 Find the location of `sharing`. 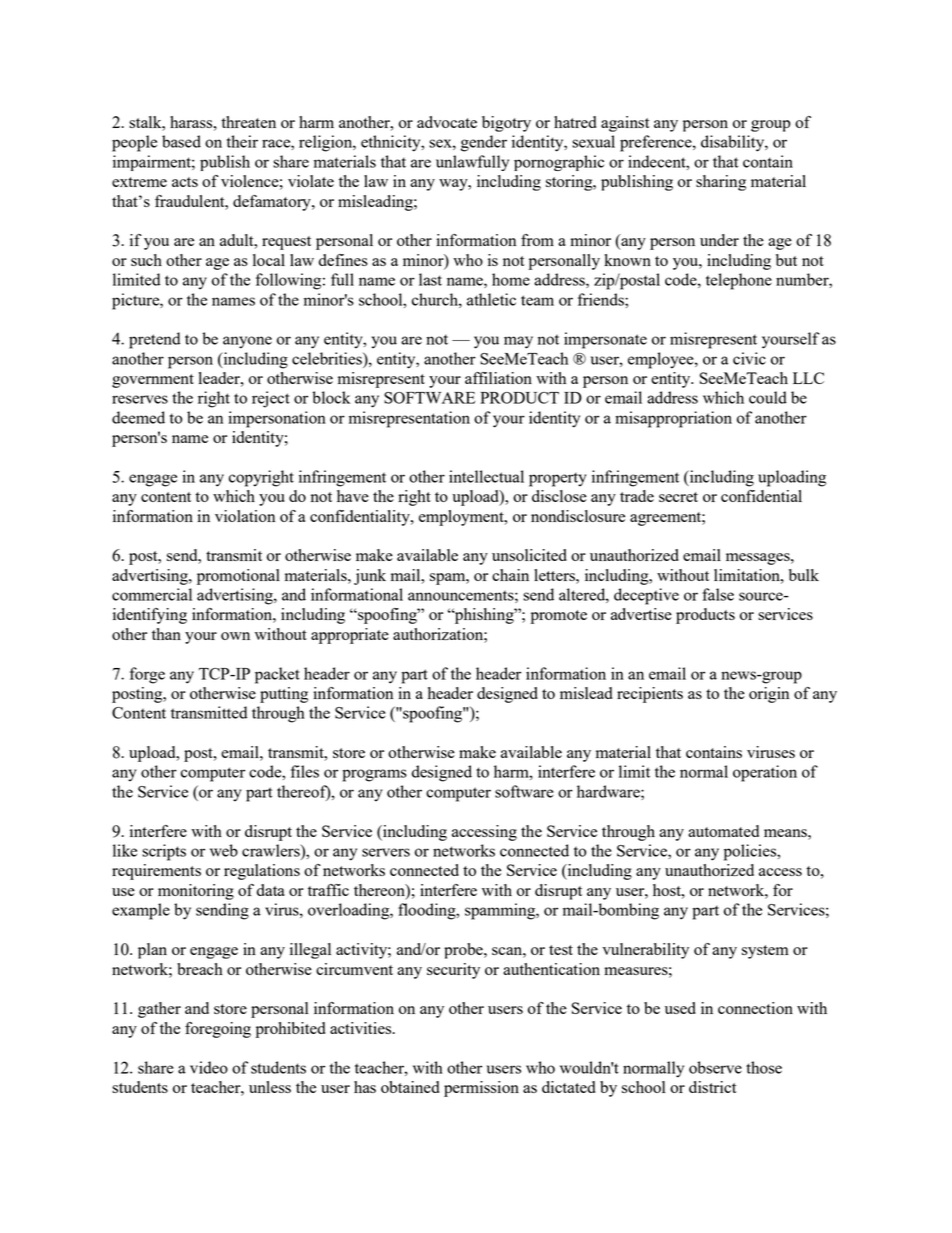

sharing is located at coordinates (721, 183).
